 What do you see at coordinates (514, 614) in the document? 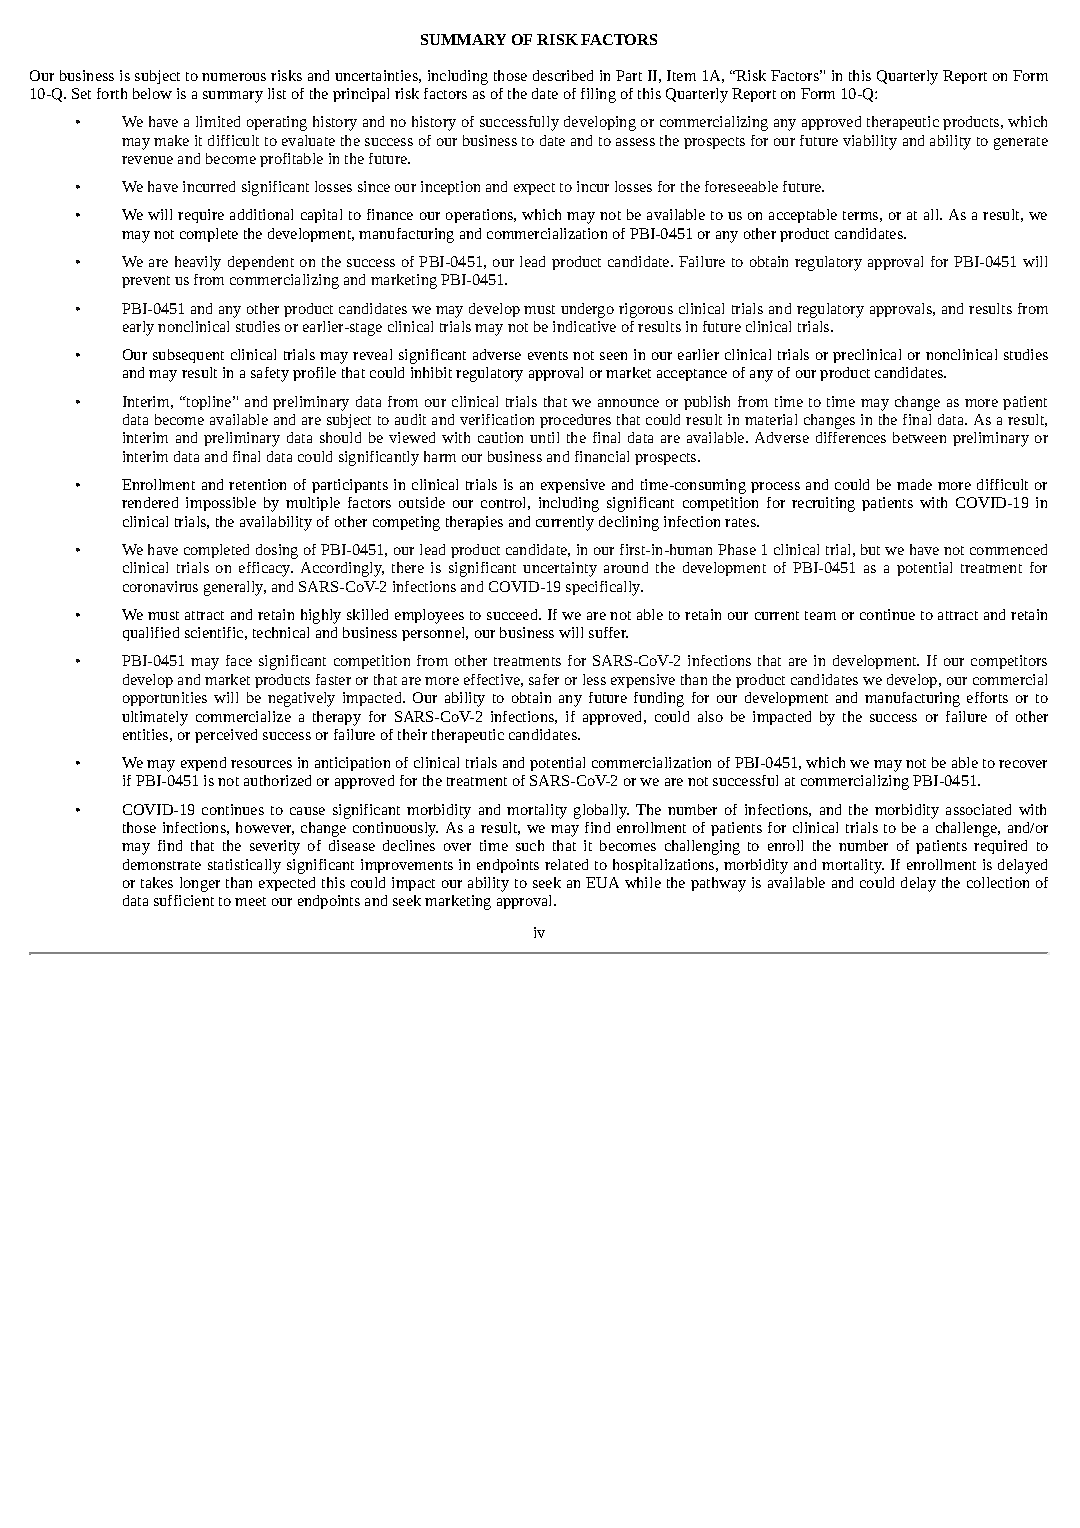
I see `succeed` at bounding box center [514, 614].
